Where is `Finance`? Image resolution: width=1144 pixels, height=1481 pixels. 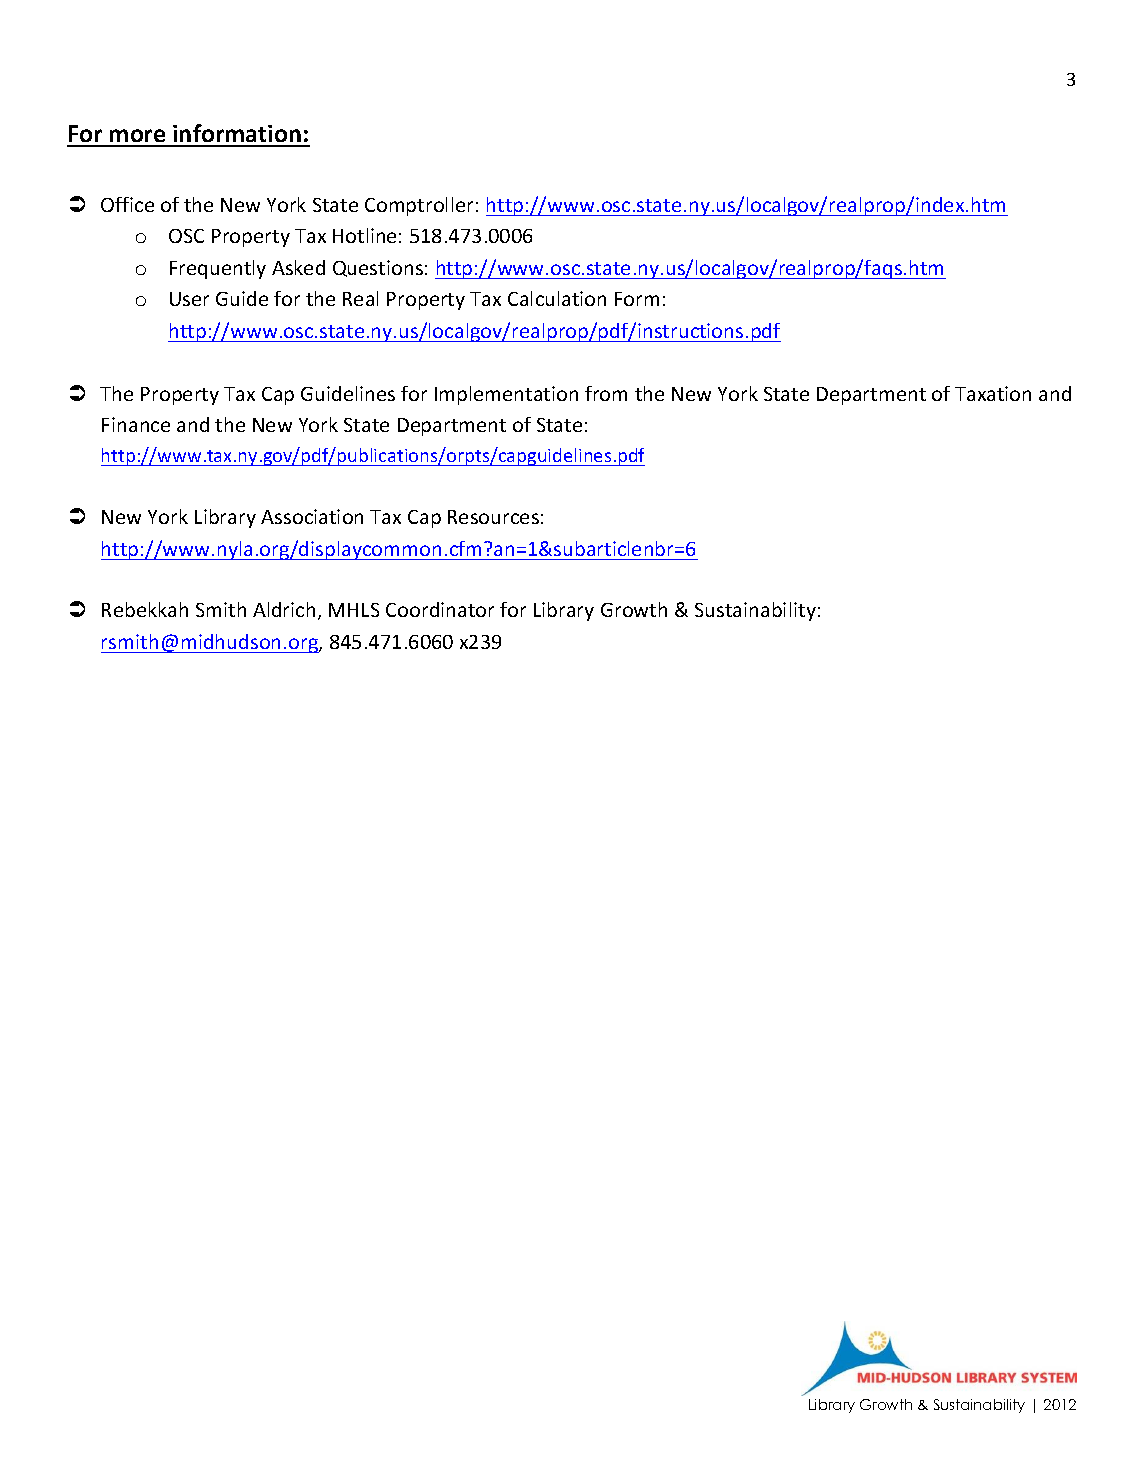 Finance is located at coordinates (136, 424).
